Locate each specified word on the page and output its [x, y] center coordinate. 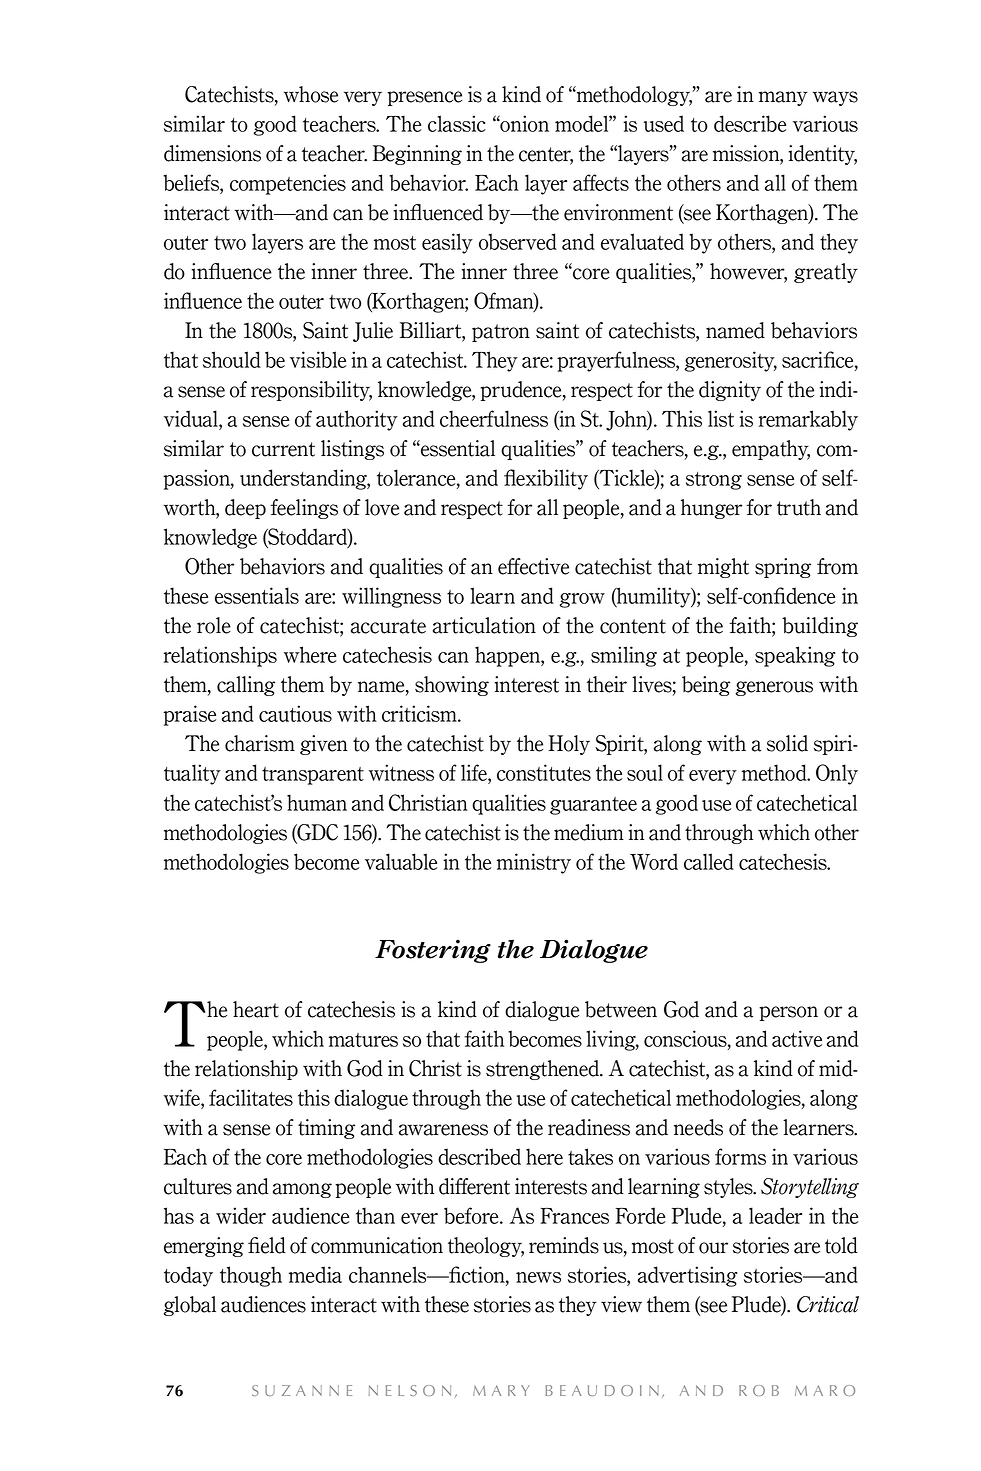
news [538, 1277]
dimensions [212, 153]
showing [452, 686]
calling [246, 686]
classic [457, 123]
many [783, 98]
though [251, 1276]
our [713, 1248]
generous [774, 688]
